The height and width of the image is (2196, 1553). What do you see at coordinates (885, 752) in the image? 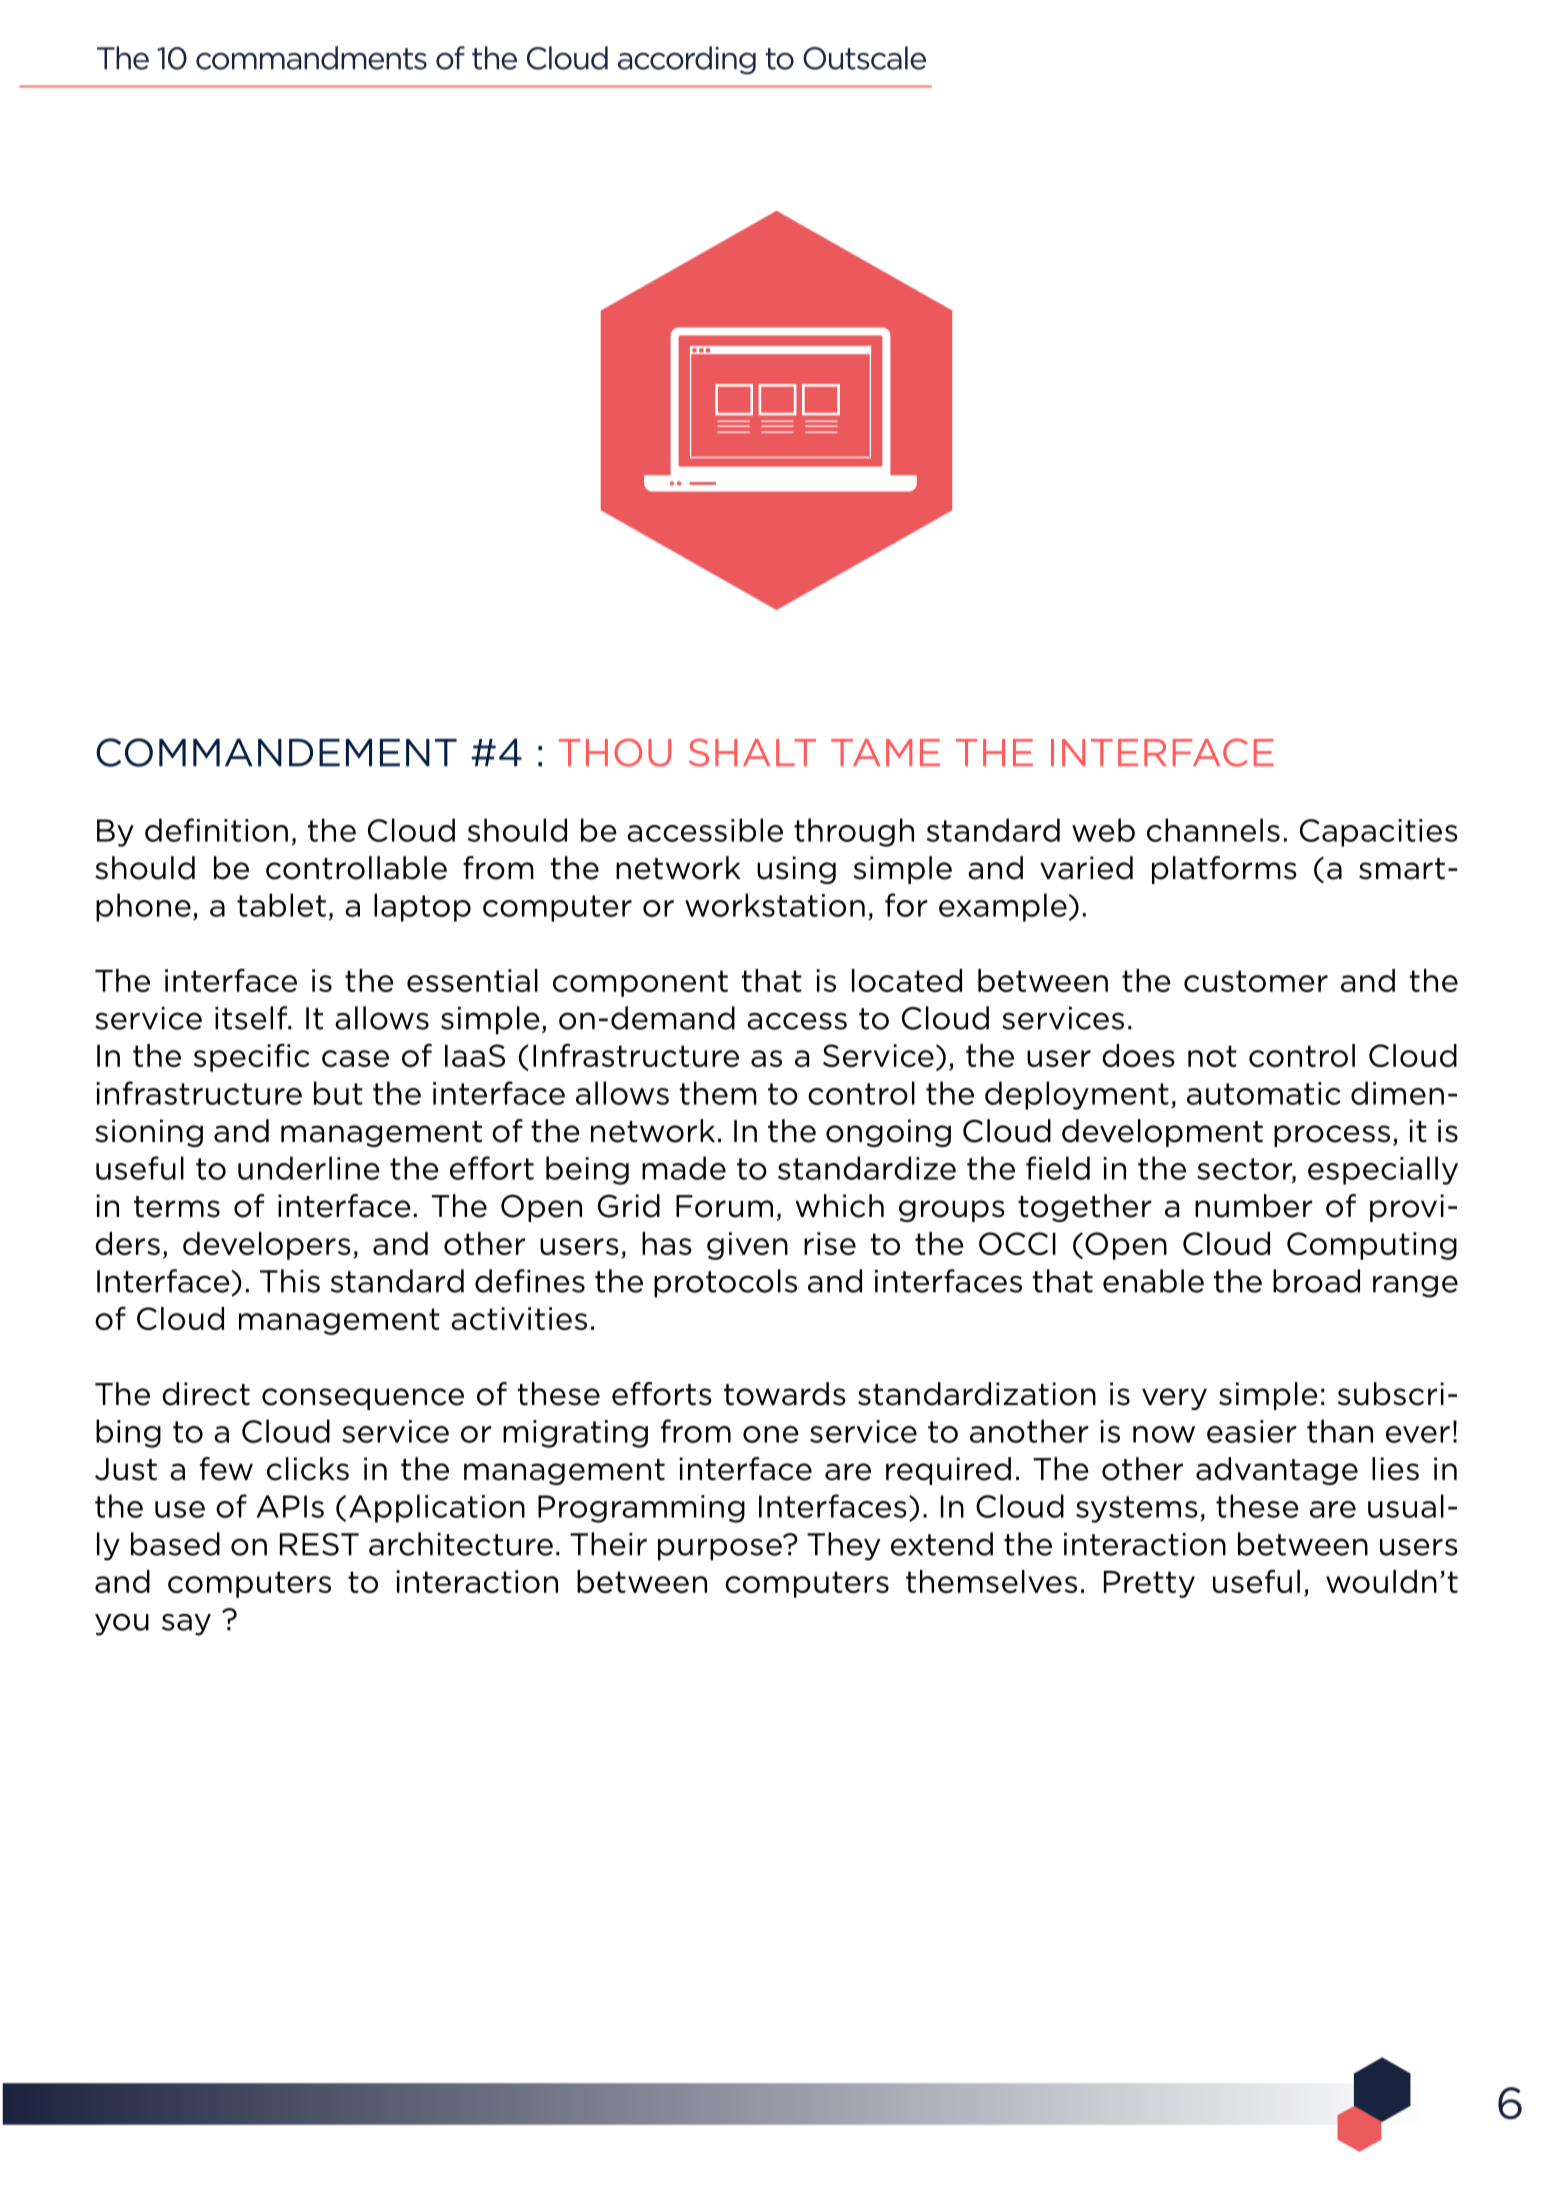
I see `TAME` at bounding box center [885, 752].
